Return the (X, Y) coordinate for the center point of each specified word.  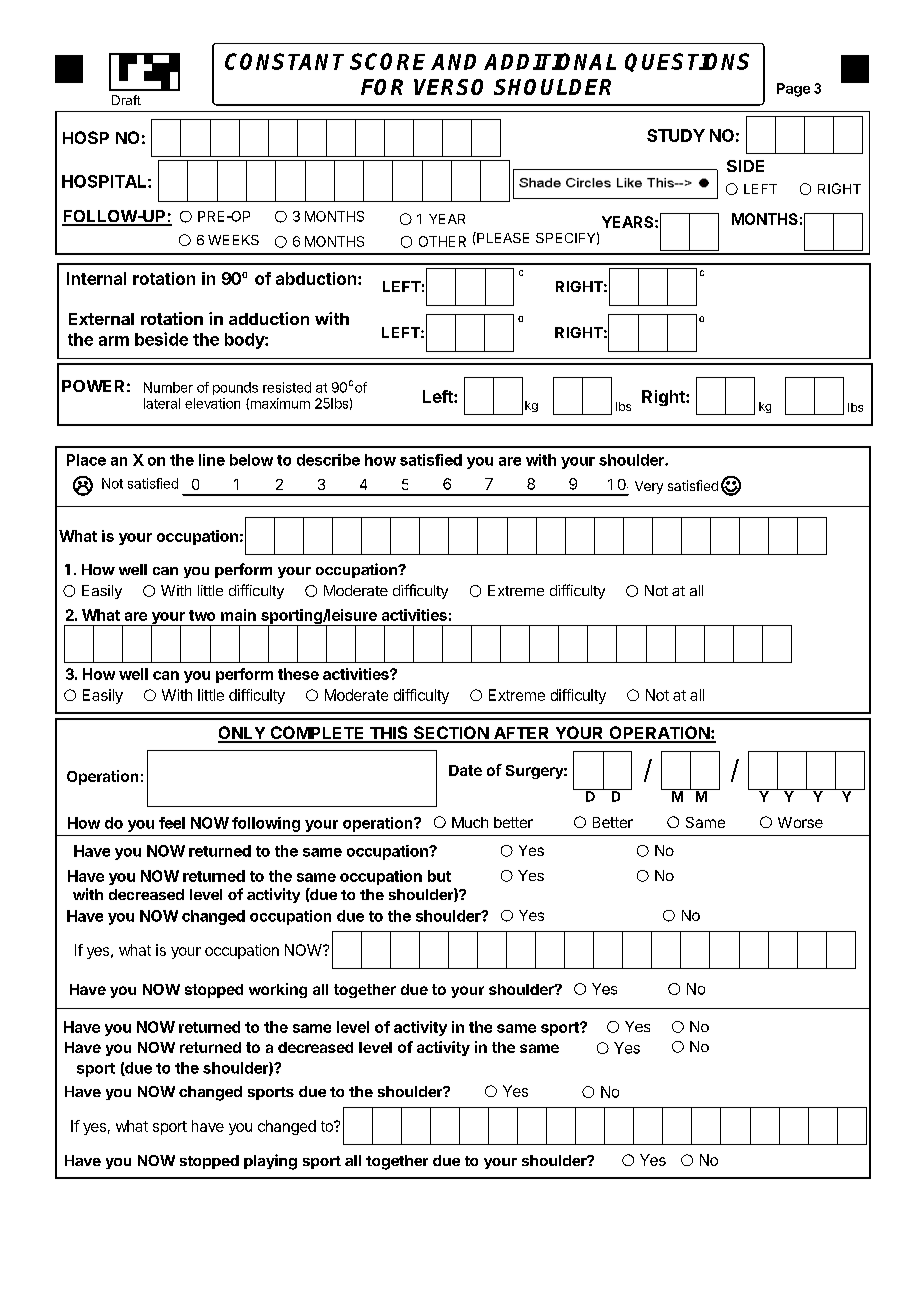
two (202, 615)
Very (649, 487)
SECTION (450, 734)
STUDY (676, 135)
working (278, 990)
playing (270, 1162)
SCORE (387, 61)
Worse (800, 822)
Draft (126, 100)
